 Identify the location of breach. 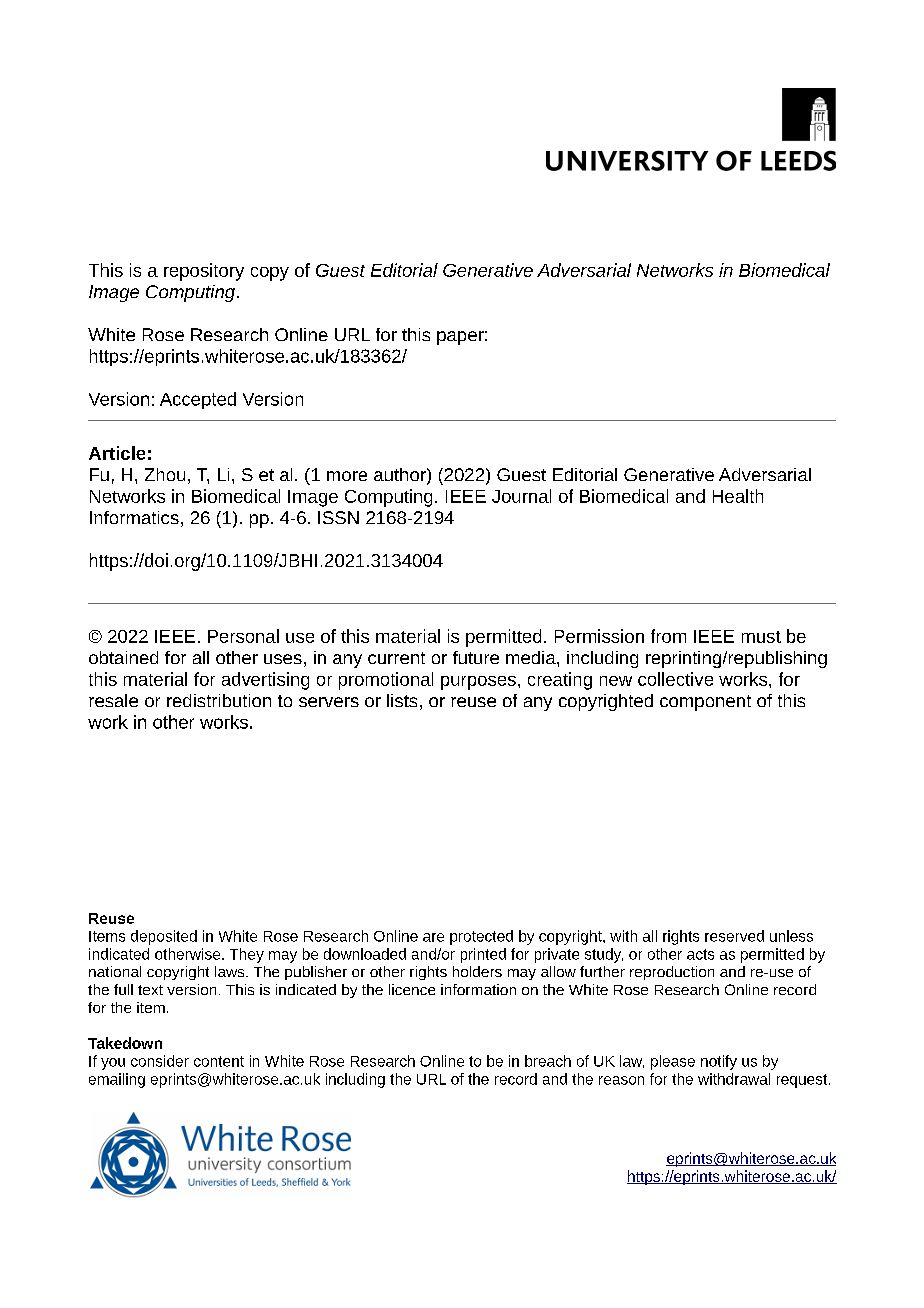
(548, 1061).
